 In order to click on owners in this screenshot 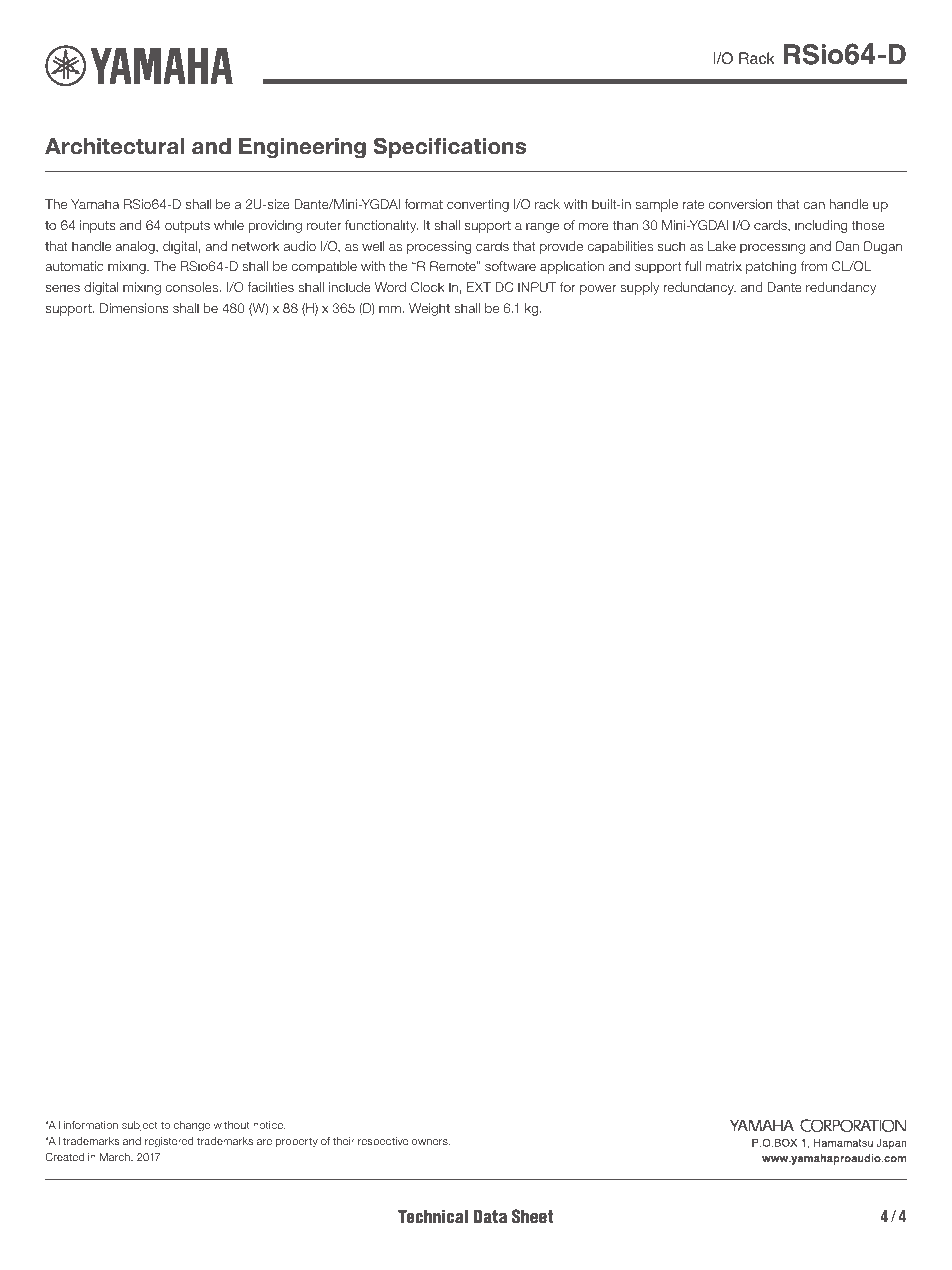, I will do `click(431, 1142)`.
